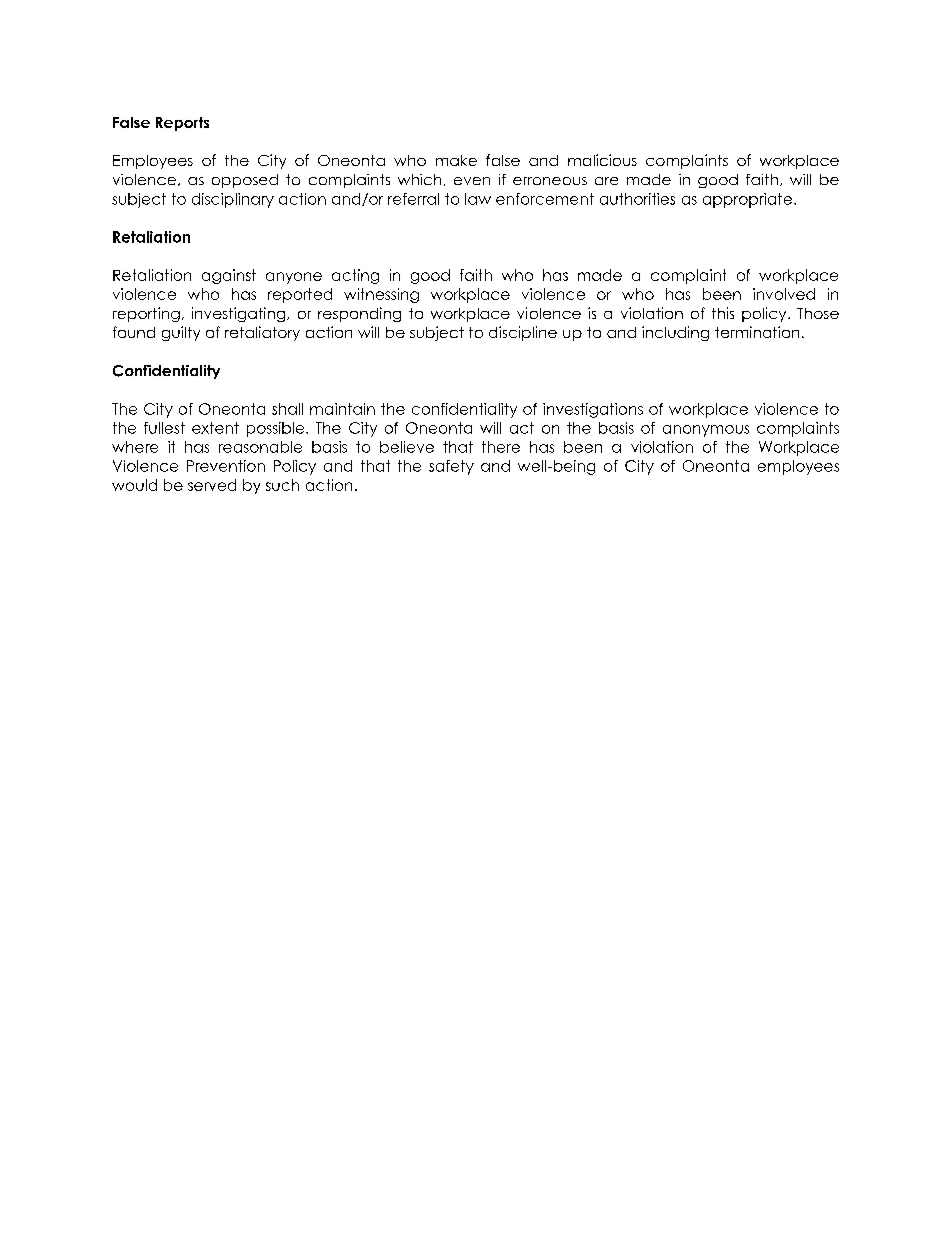  Describe the element at coordinates (182, 124) in the screenshot. I see `Reports` at that location.
